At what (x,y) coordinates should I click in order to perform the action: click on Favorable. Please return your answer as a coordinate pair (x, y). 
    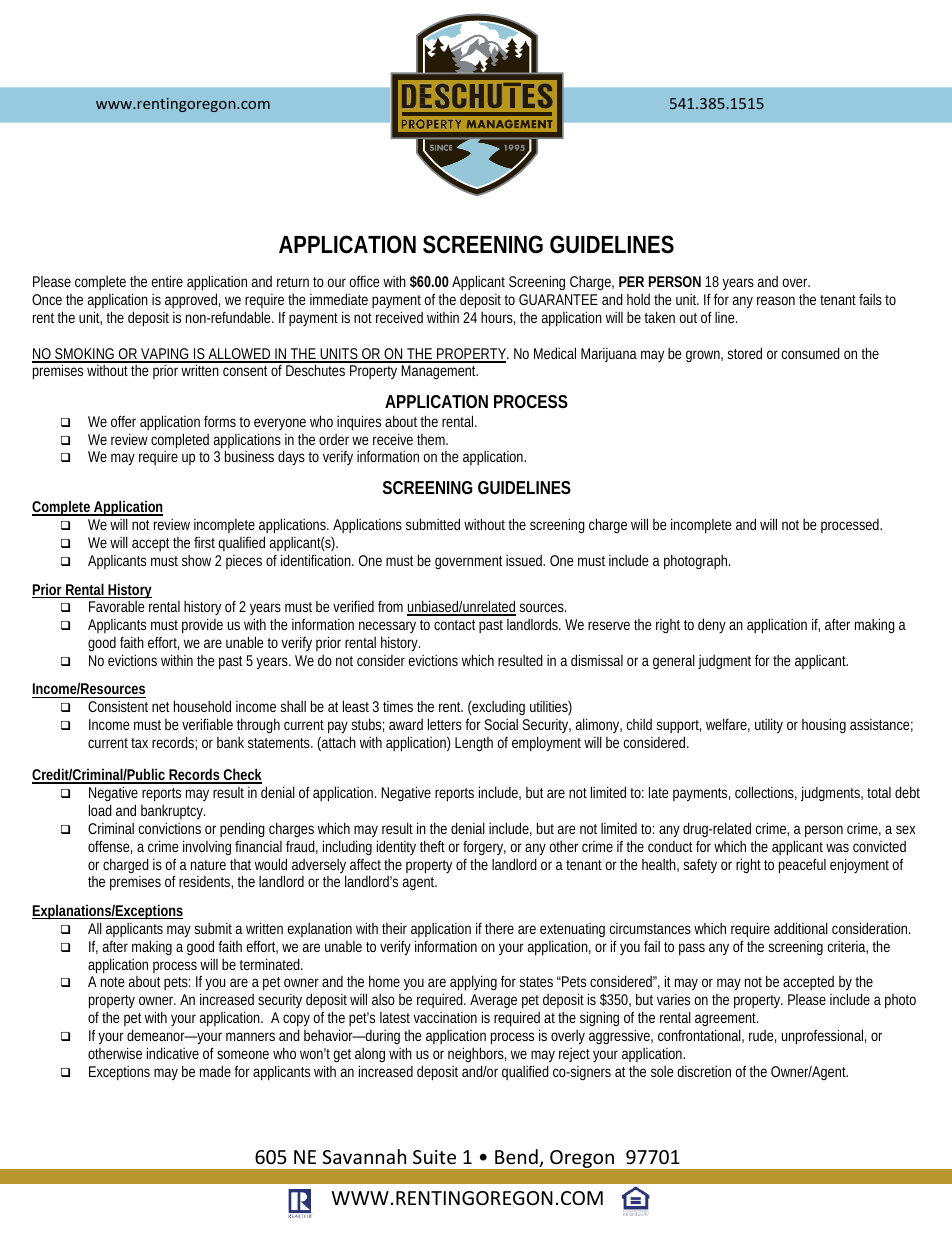
    Looking at the image, I should click on (117, 606).
